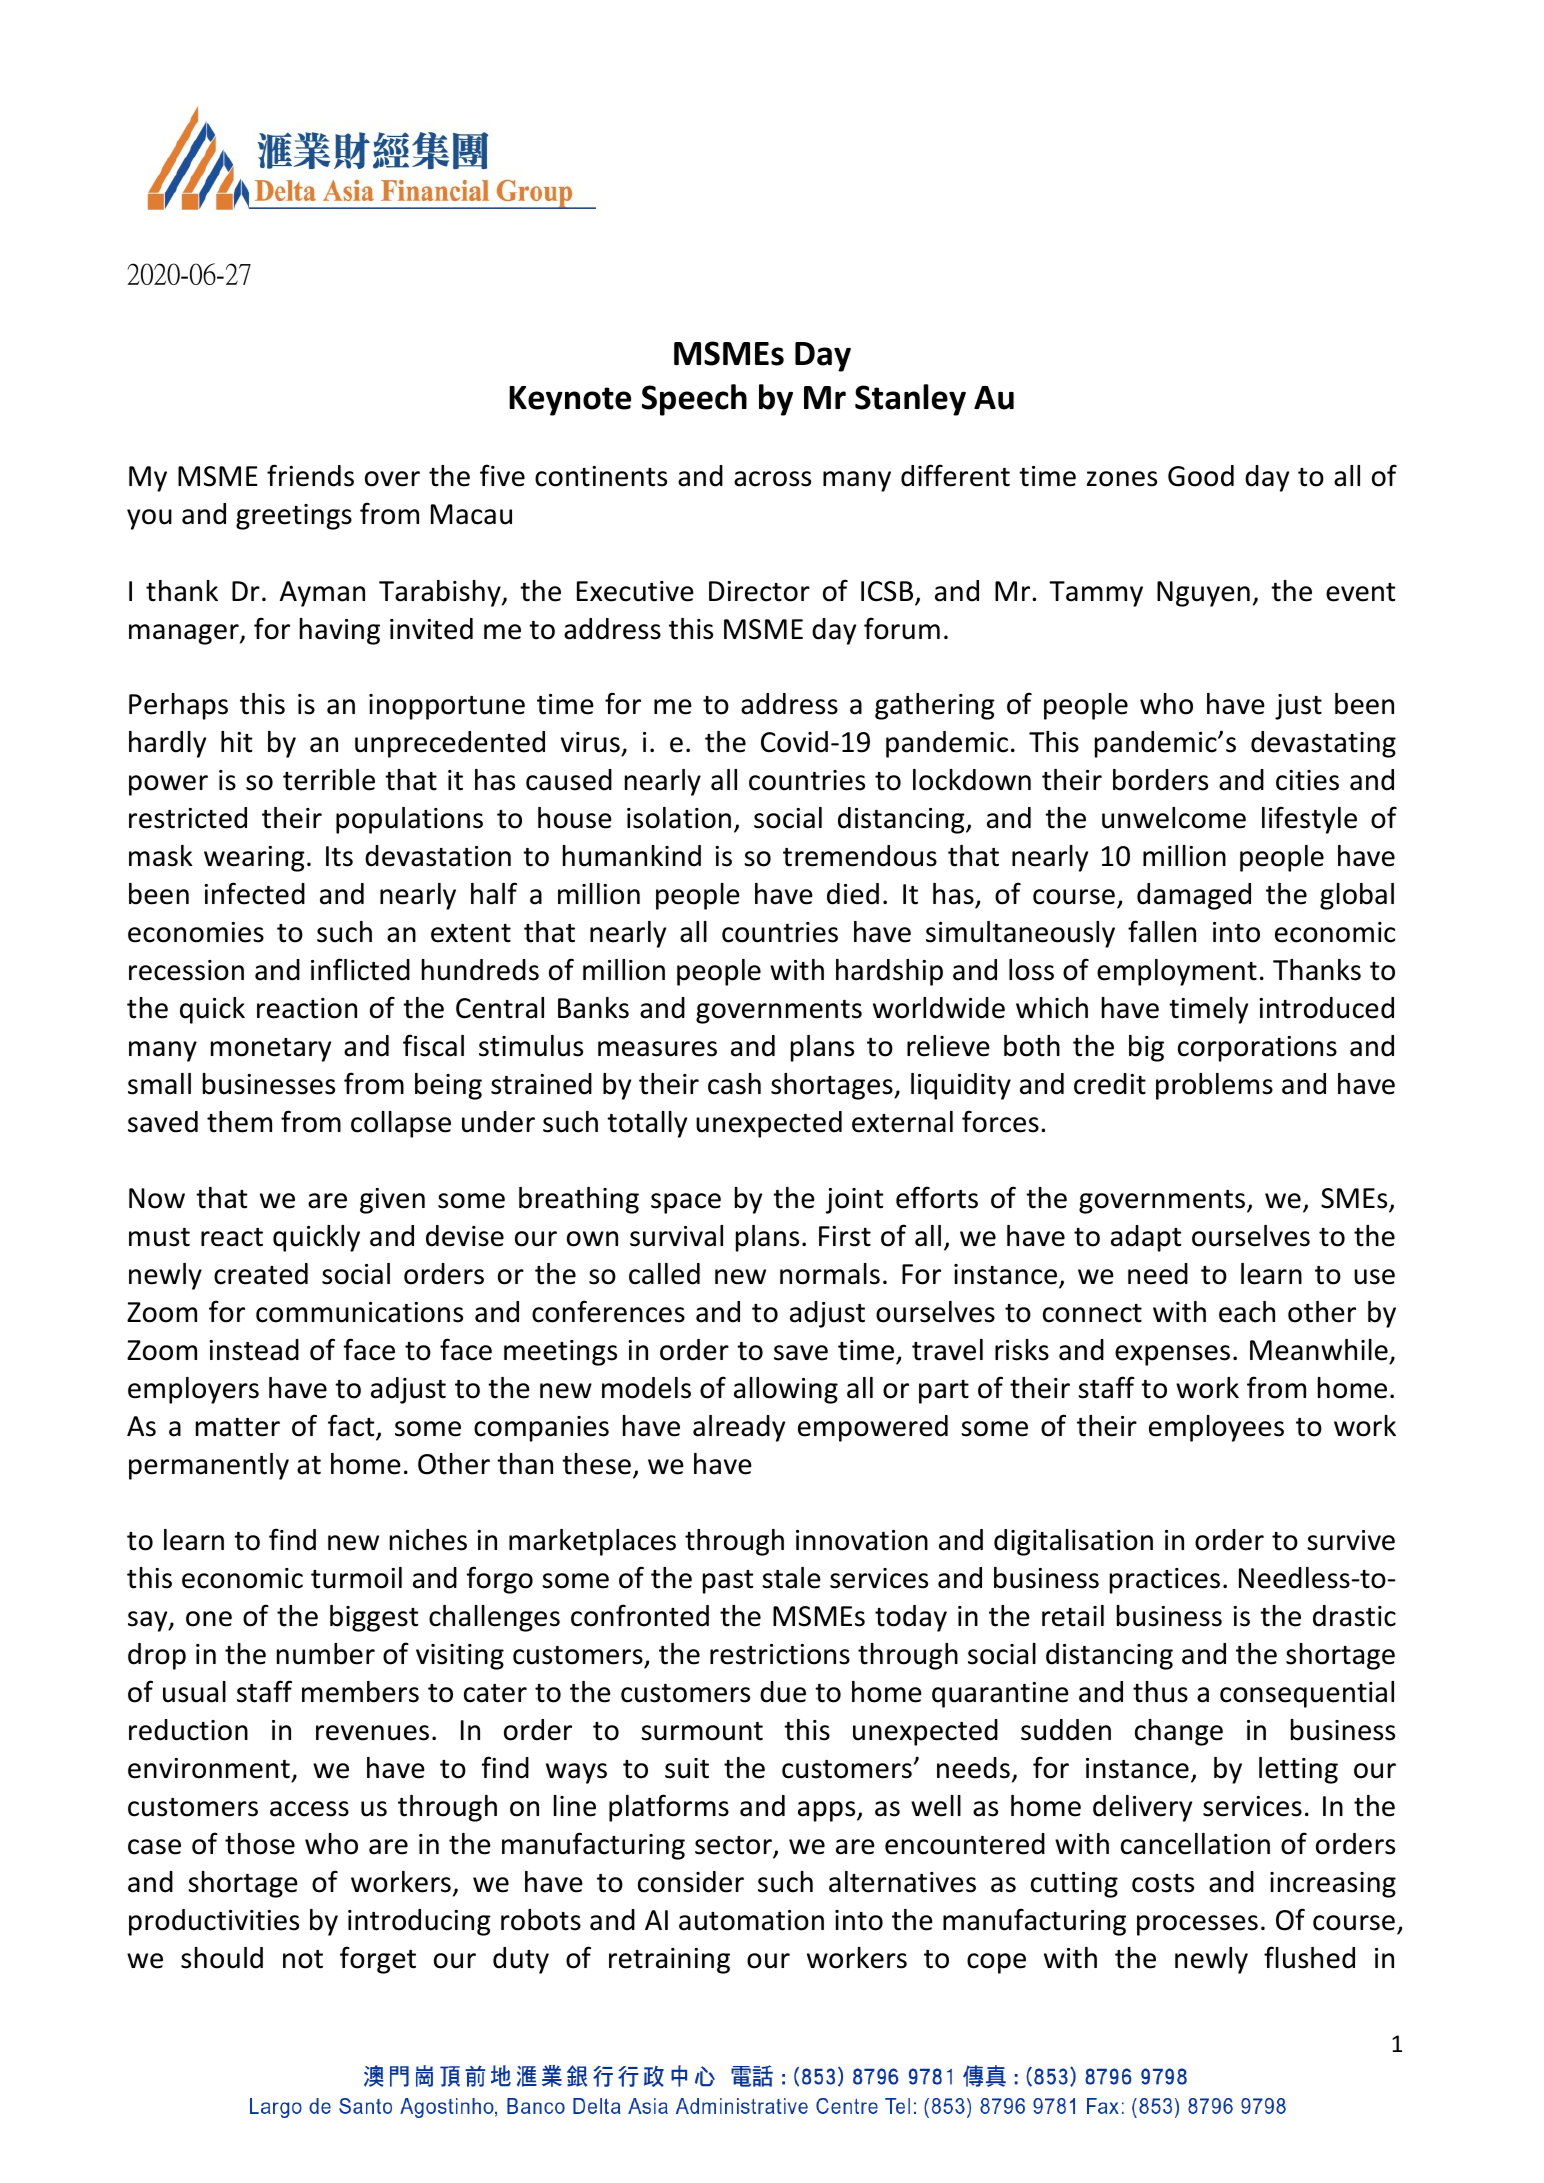 This screenshot has height=2183, width=1544. I want to click on matter, so click(238, 1427).
